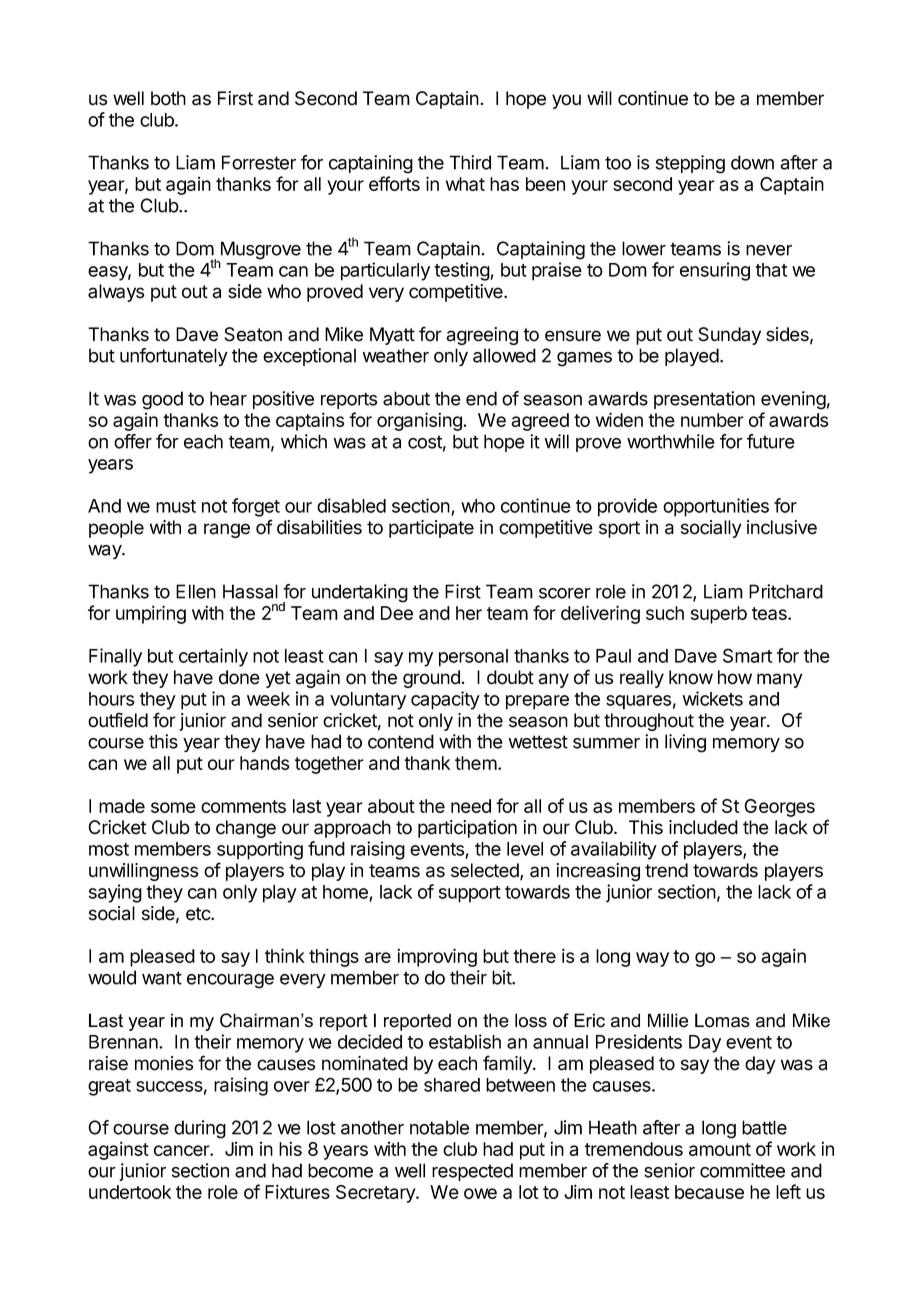 The width and height of the screenshot is (924, 1308). I want to click on during, so click(200, 1129).
